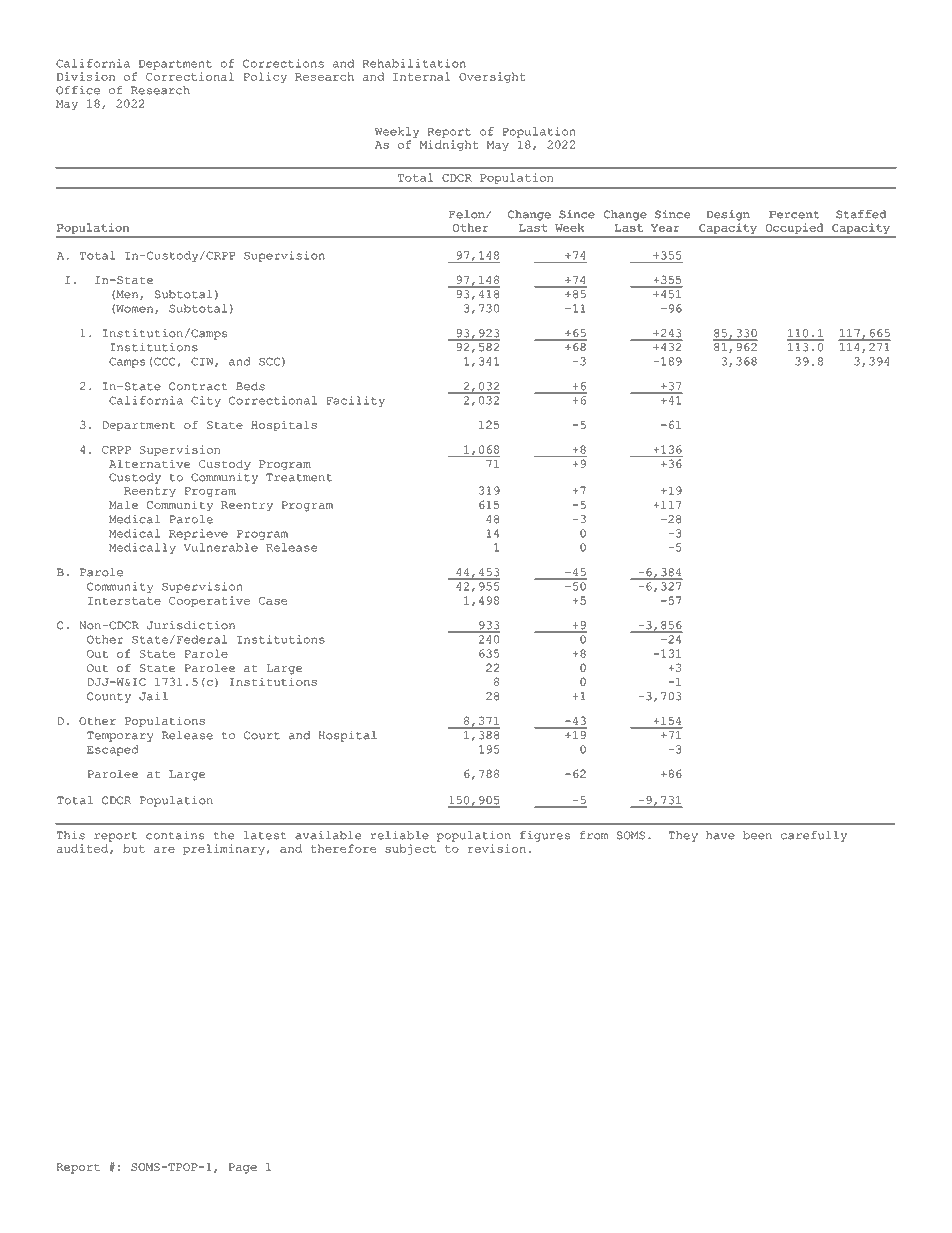 The width and height of the screenshot is (952, 1233). I want to click on reliable, so click(400, 835).
